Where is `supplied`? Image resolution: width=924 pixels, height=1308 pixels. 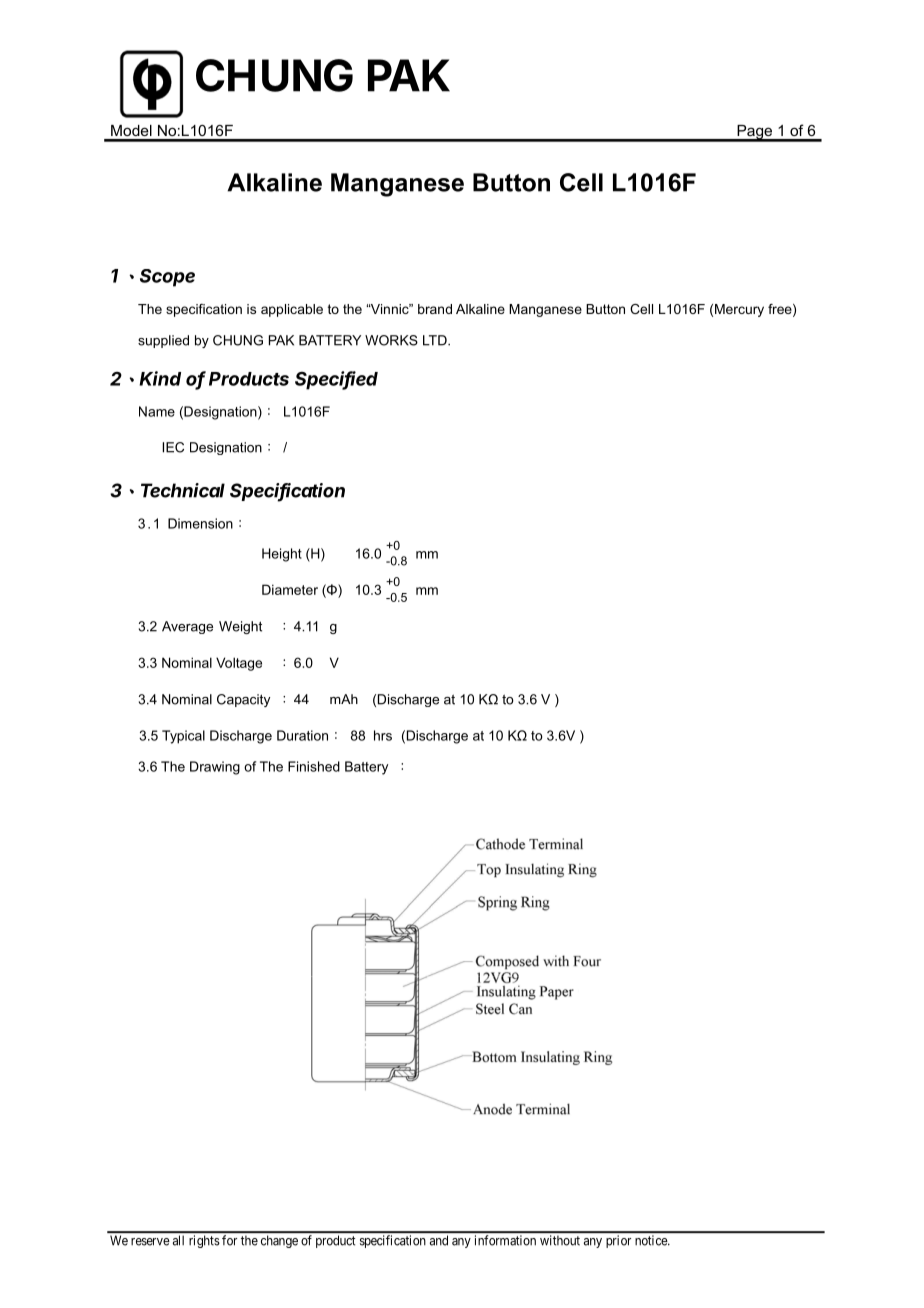 supplied is located at coordinates (163, 341).
